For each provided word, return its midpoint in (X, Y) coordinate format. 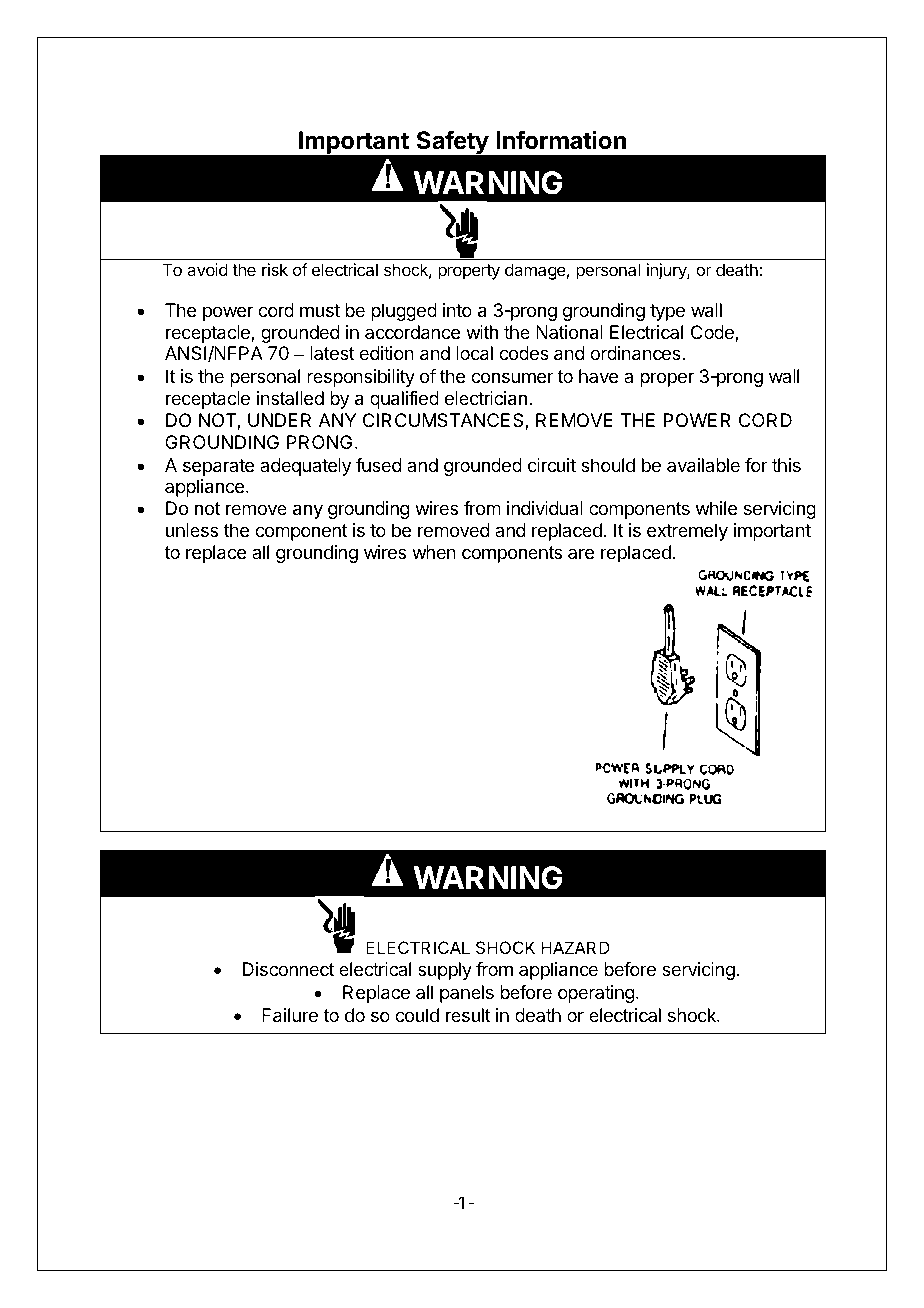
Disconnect (288, 969)
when (434, 552)
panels (467, 994)
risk (275, 269)
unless (192, 530)
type (667, 312)
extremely (687, 532)
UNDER (279, 420)
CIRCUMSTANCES (444, 421)
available (703, 465)
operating (596, 994)
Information (561, 140)
